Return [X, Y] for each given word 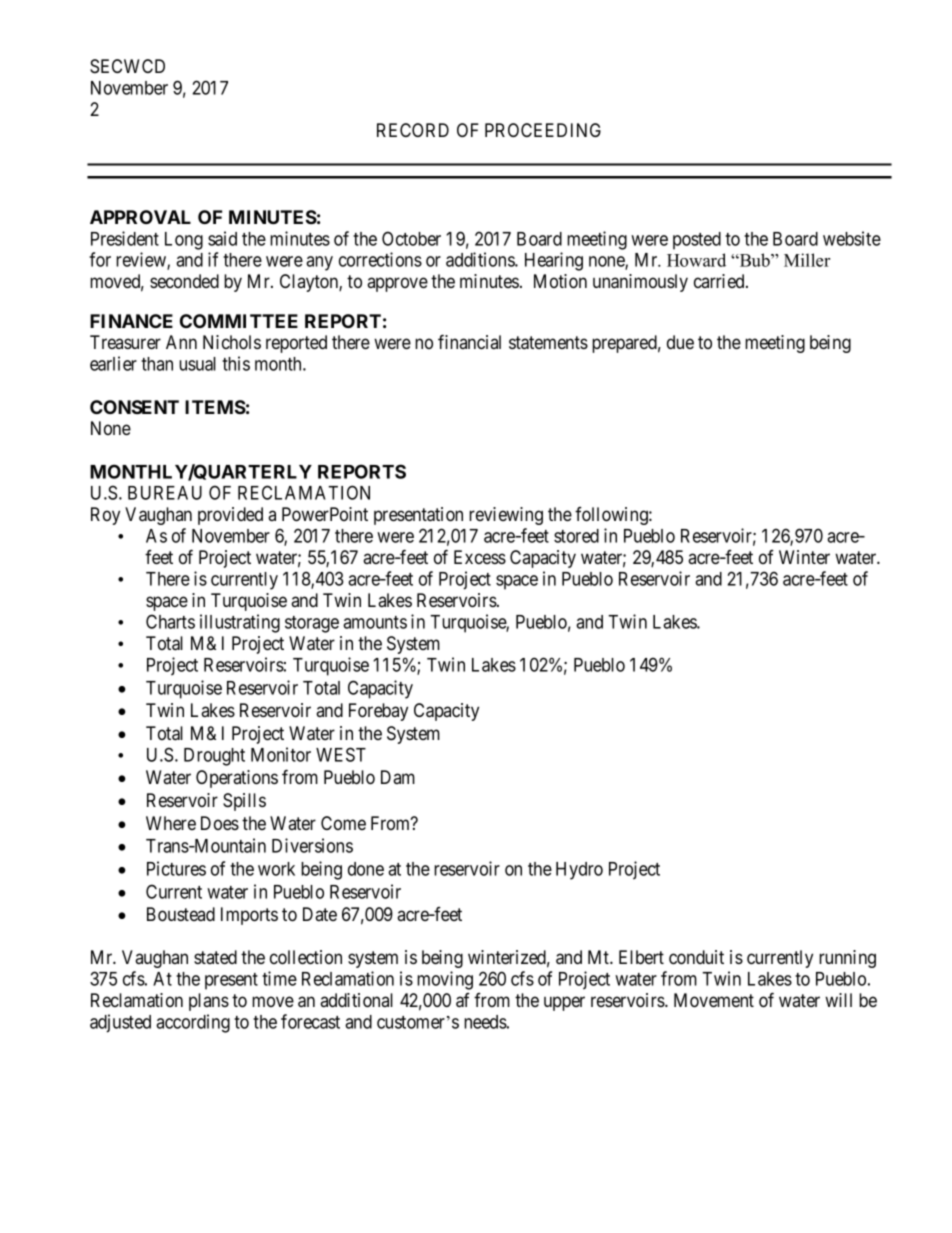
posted [697, 241]
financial [469, 341]
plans [209, 1002]
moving [445, 980]
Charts [170, 621]
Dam [398, 777]
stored [576, 536]
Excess [480, 557]
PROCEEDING [543, 130]
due [680, 342]
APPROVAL [140, 217]
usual [197, 364]
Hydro [579, 871]
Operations [237, 779]
